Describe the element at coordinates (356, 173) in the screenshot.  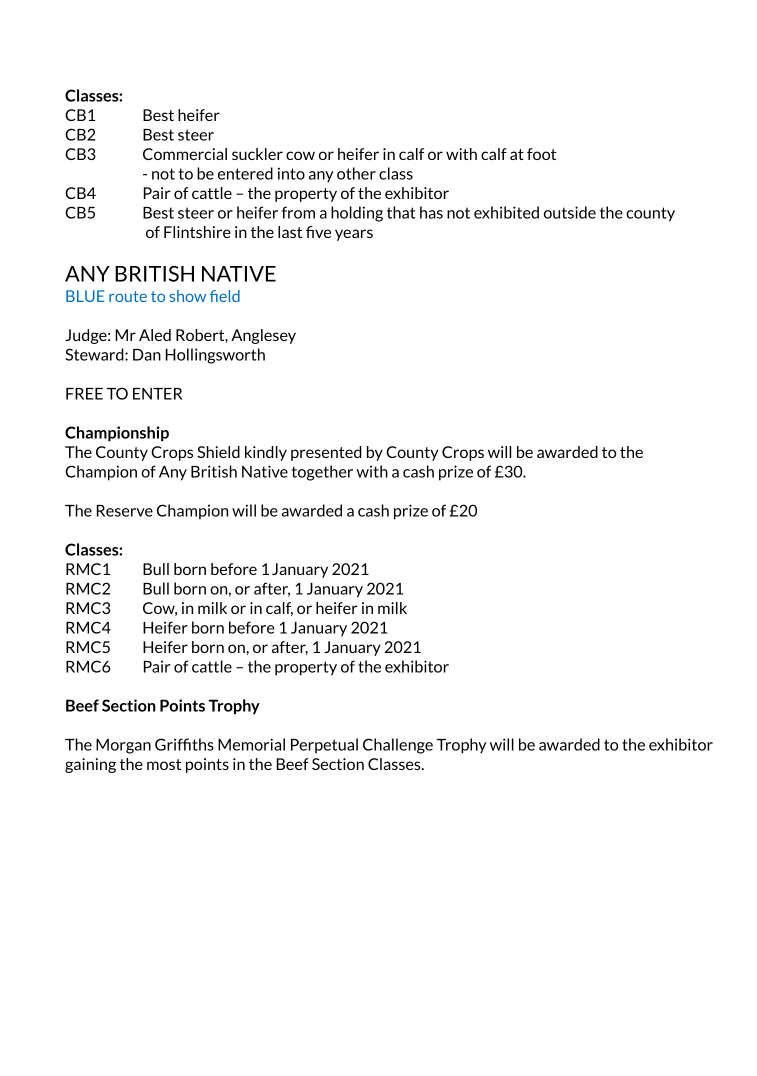
I see `other` at that location.
